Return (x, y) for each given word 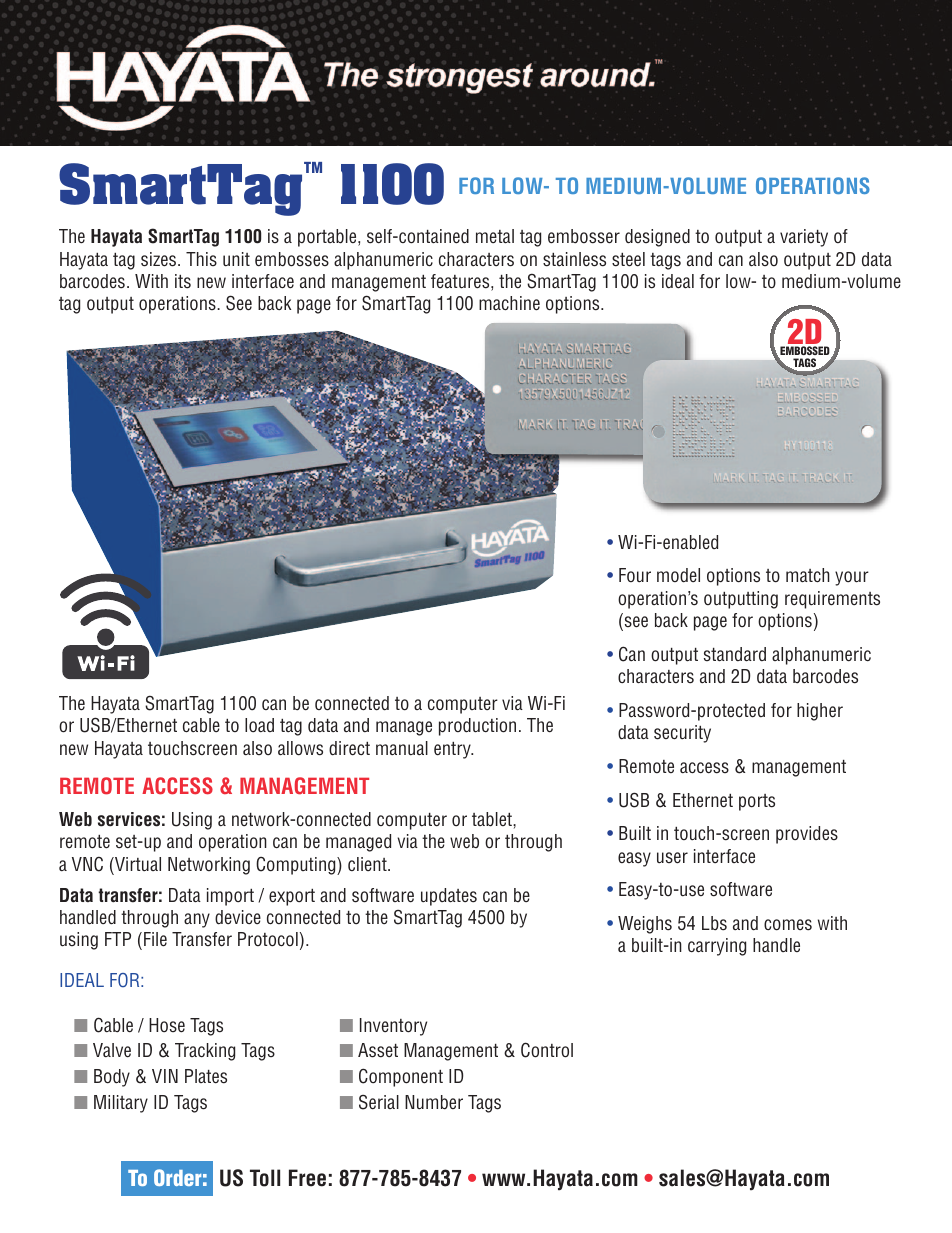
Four (635, 575)
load (259, 725)
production (477, 727)
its (183, 281)
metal (495, 236)
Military (121, 1104)
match (808, 575)
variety (804, 238)
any (197, 920)
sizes (160, 259)
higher (820, 712)
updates (449, 897)
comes (788, 925)
